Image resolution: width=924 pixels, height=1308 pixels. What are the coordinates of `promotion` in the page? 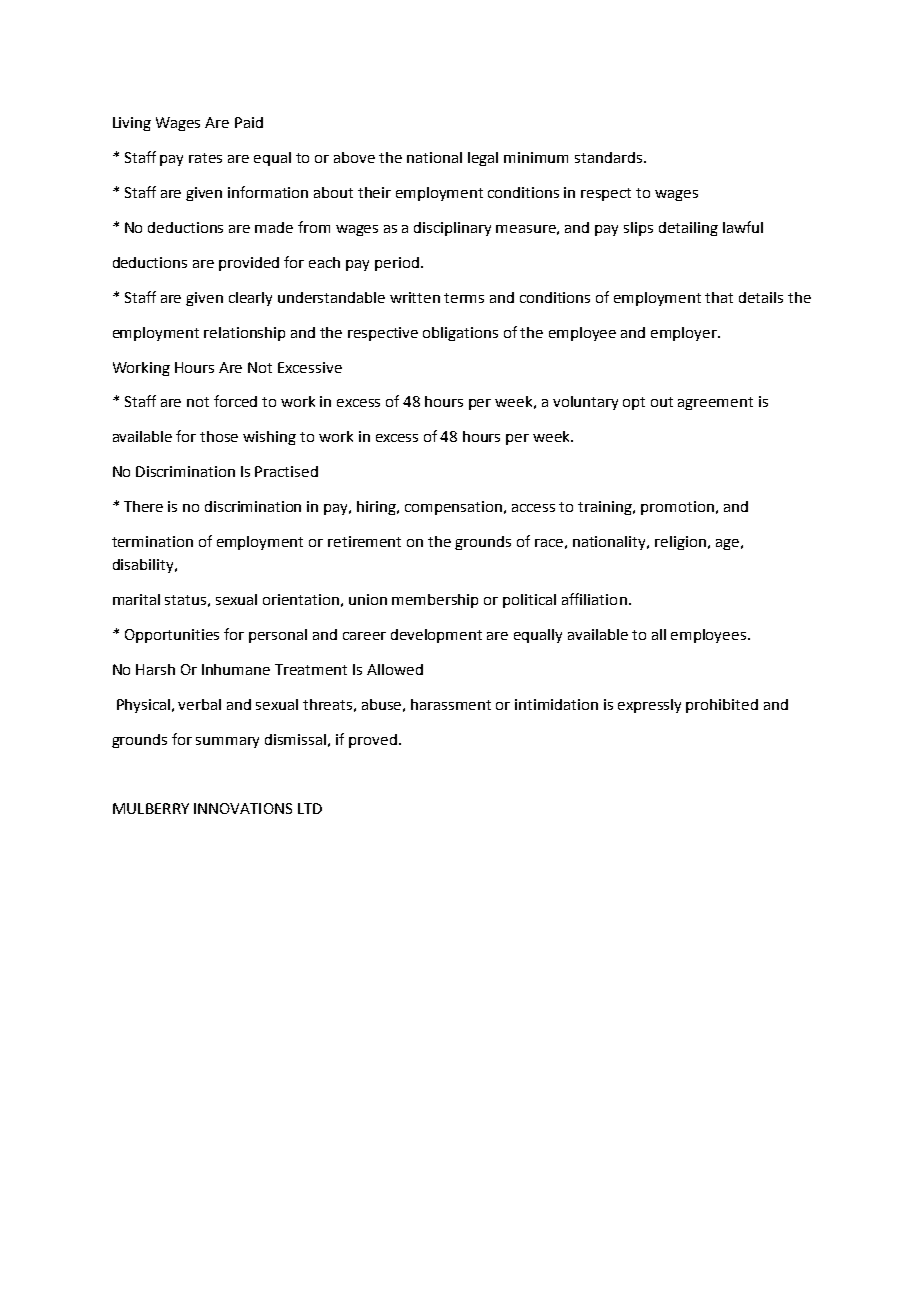 It's located at (677, 508).
